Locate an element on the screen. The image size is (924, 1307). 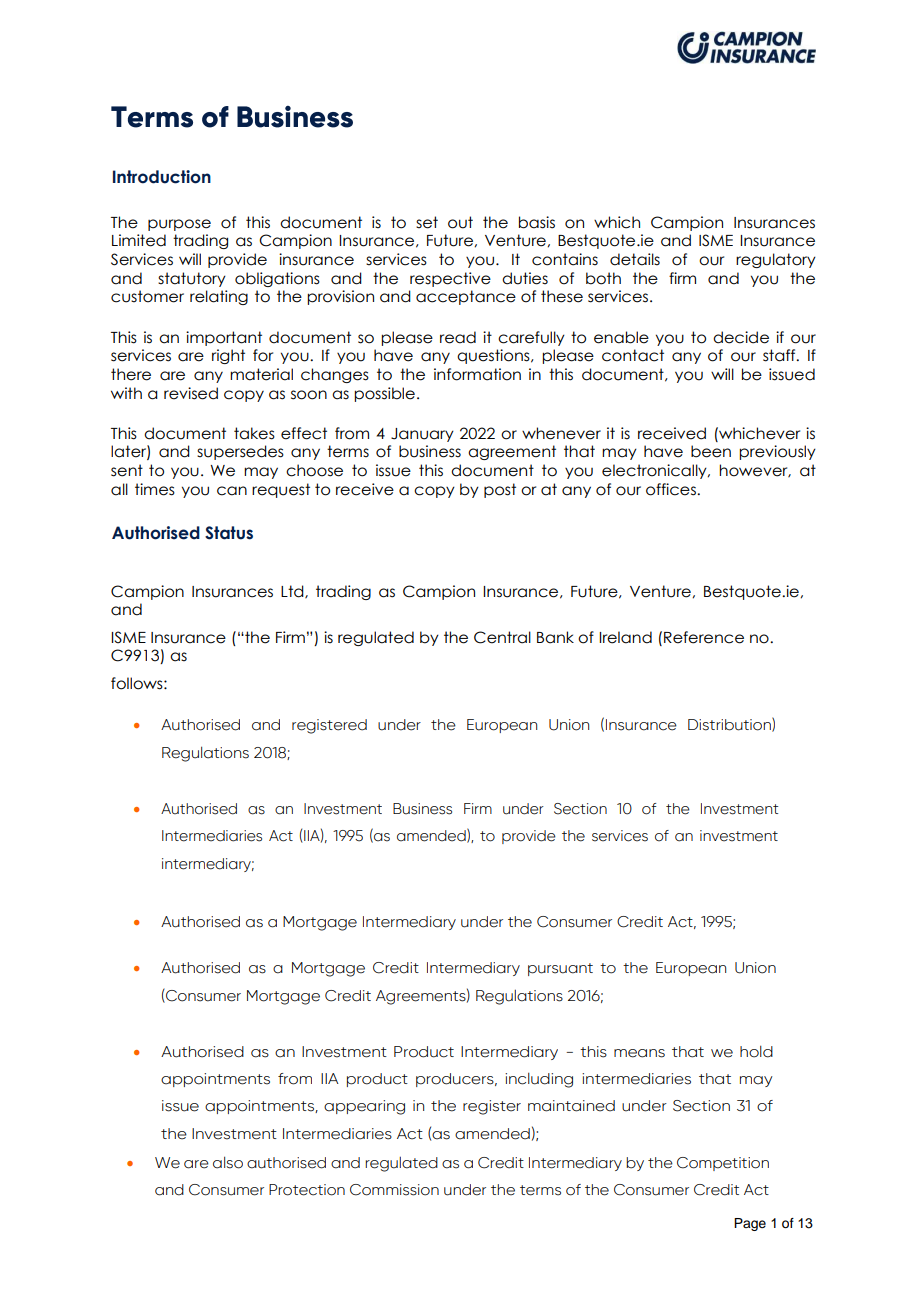
Ireland is located at coordinates (625, 637).
